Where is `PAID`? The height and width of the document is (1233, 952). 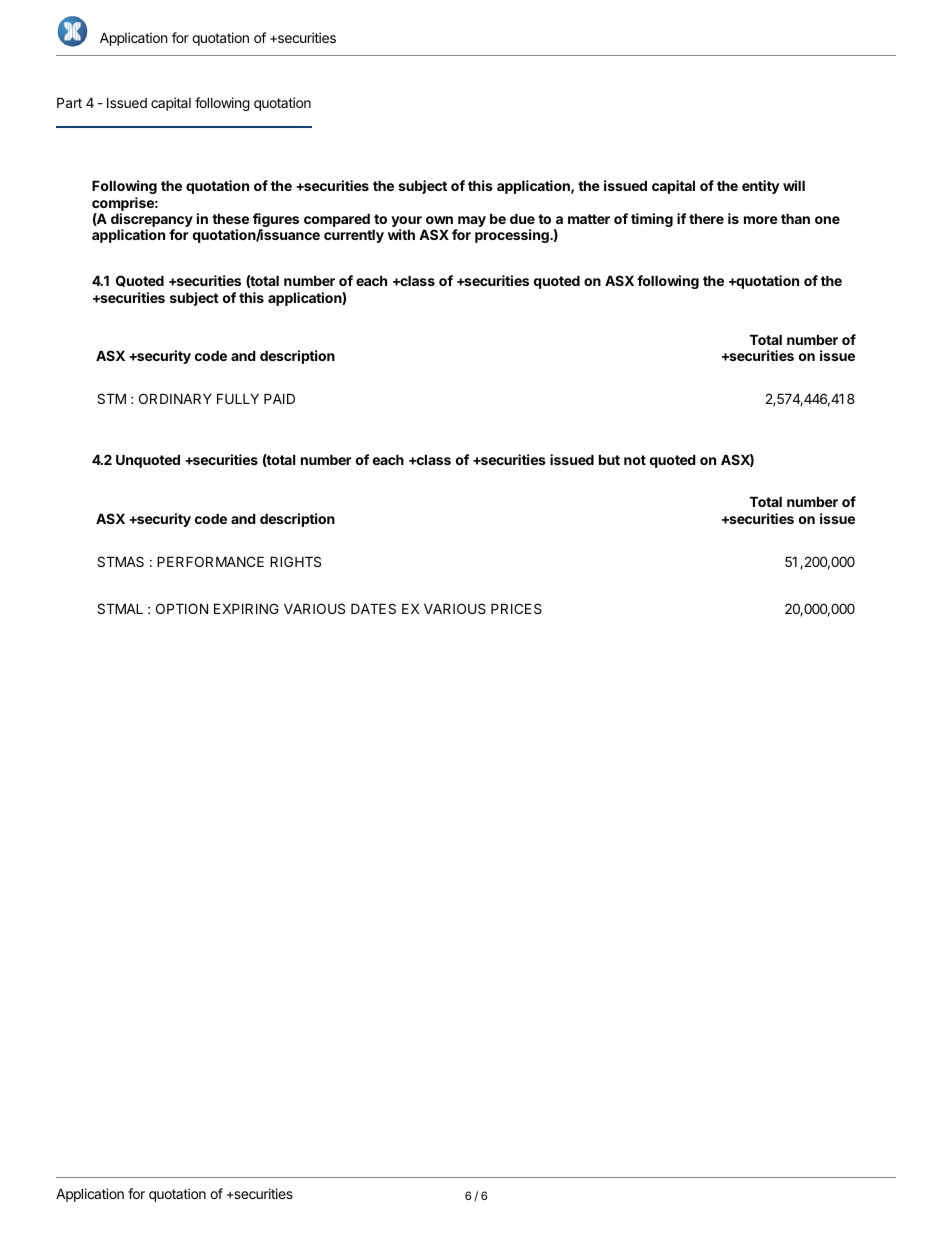 PAID is located at coordinates (279, 398).
